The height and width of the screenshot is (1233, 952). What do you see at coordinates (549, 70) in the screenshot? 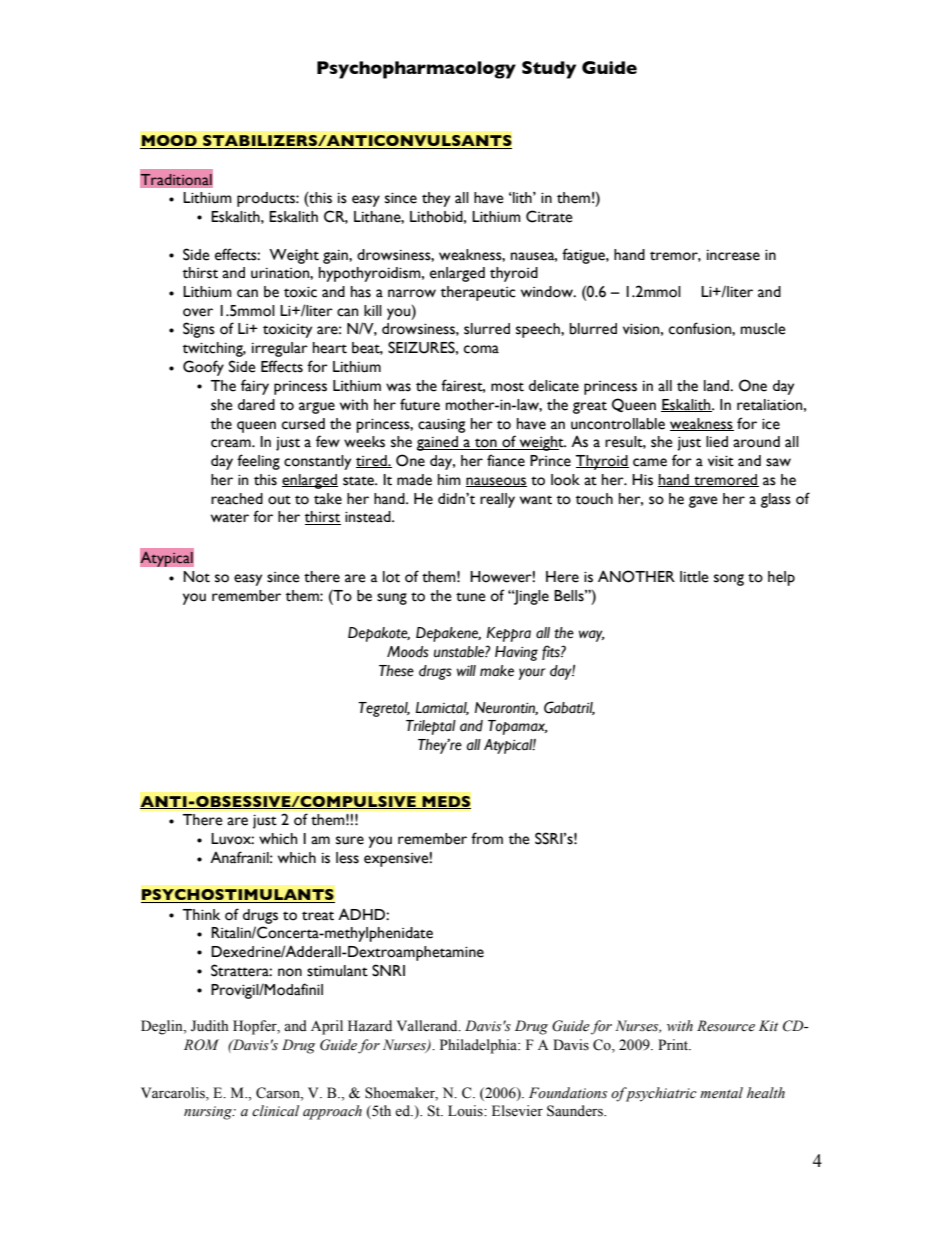
I see `Study` at bounding box center [549, 70].
